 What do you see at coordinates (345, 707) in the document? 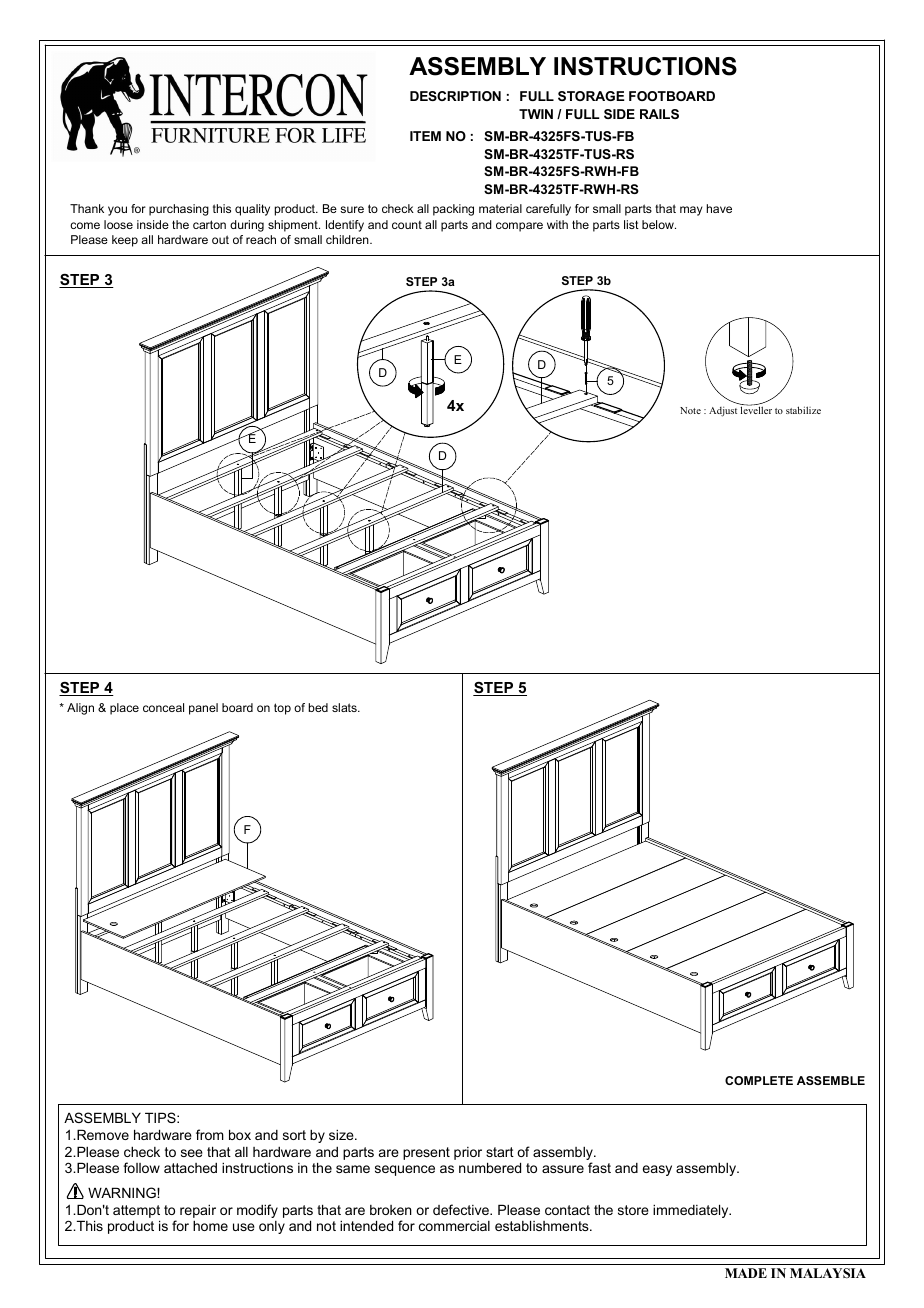
I see `slats` at bounding box center [345, 707].
